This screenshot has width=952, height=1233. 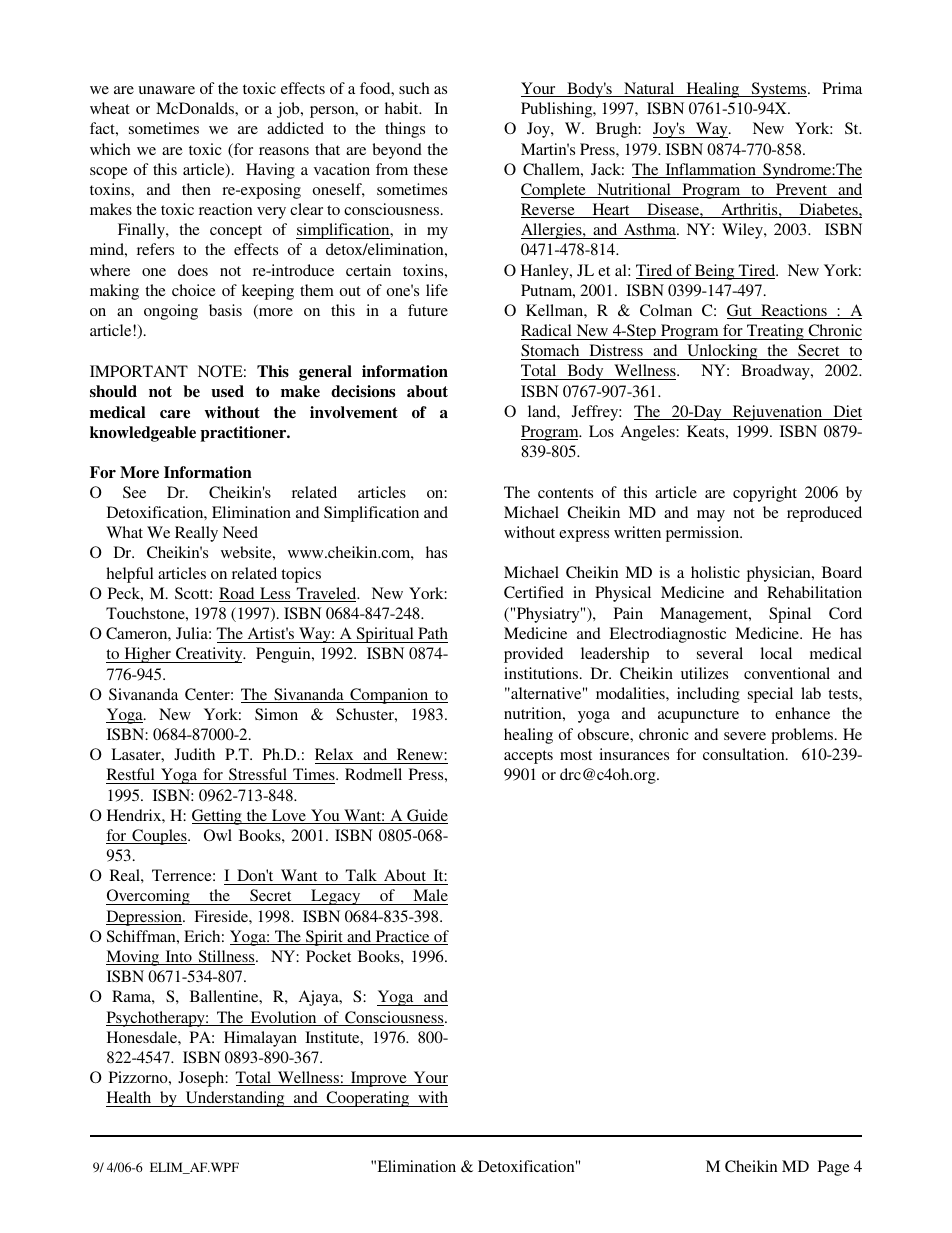 I want to click on Page, so click(x=834, y=1168).
